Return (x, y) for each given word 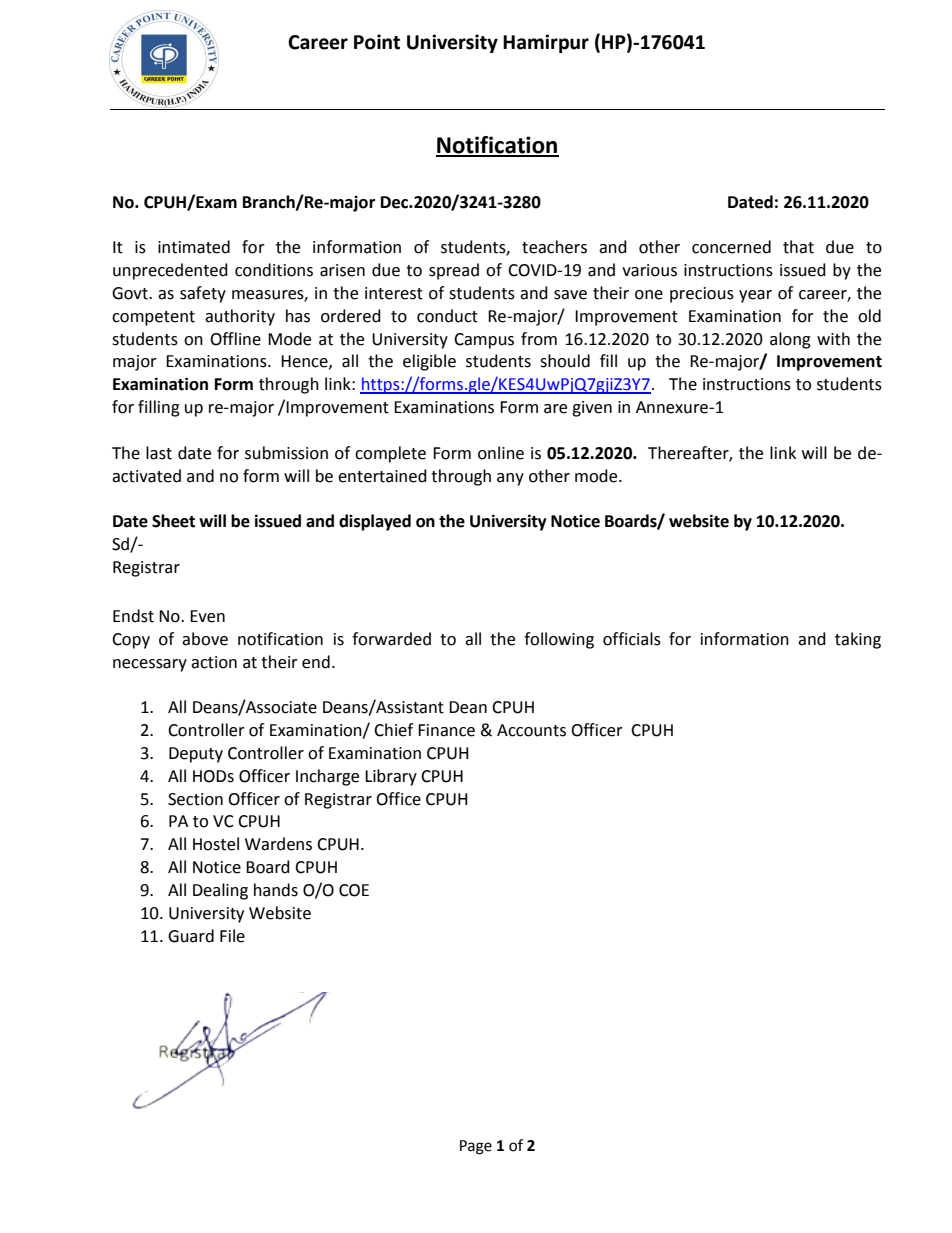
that (798, 247)
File (232, 936)
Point (377, 42)
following (559, 640)
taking (858, 640)
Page (476, 1147)
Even (207, 616)
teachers (554, 247)
